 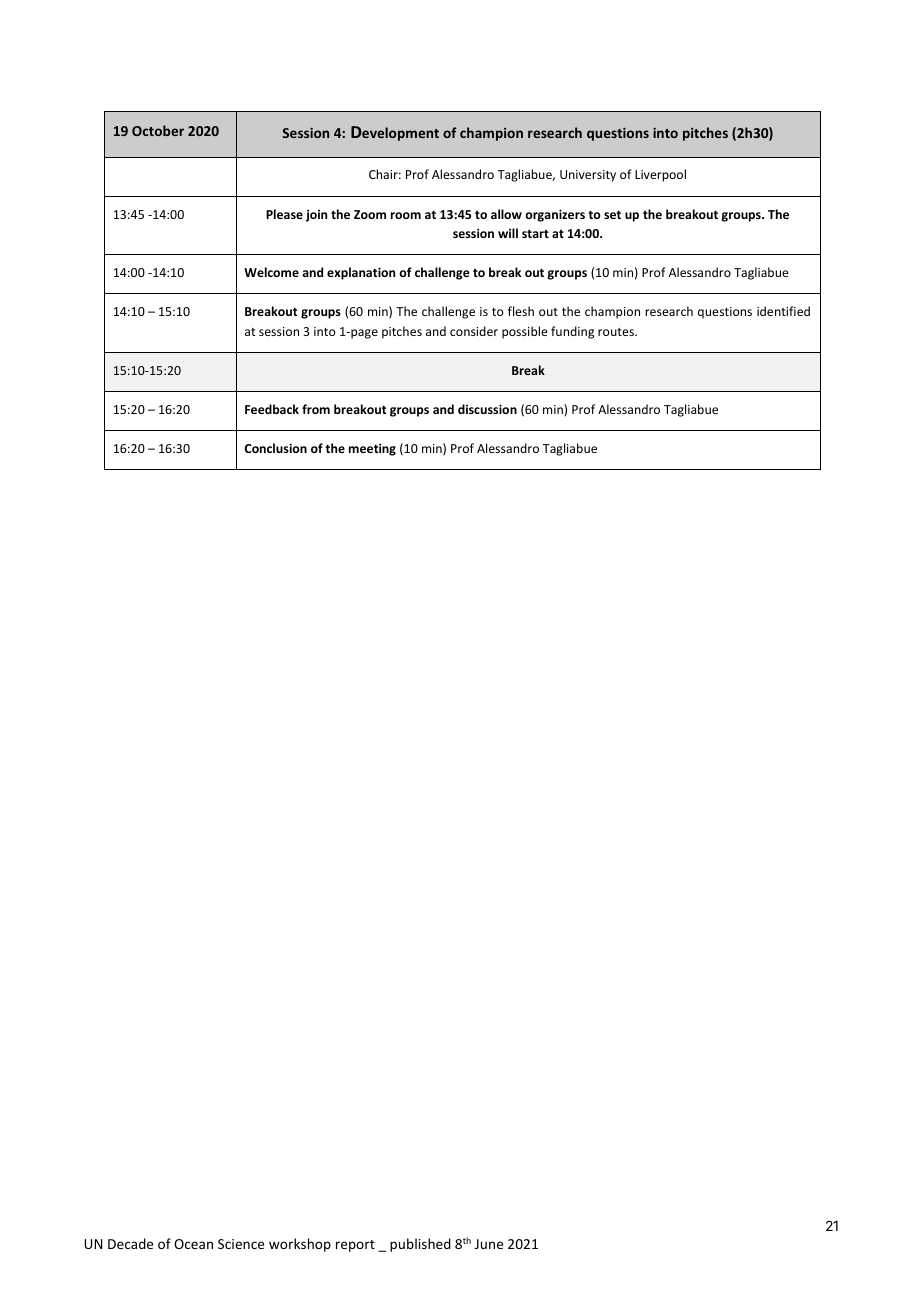 What do you see at coordinates (193, 1244) in the document?
I see `Ocean` at bounding box center [193, 1244].
